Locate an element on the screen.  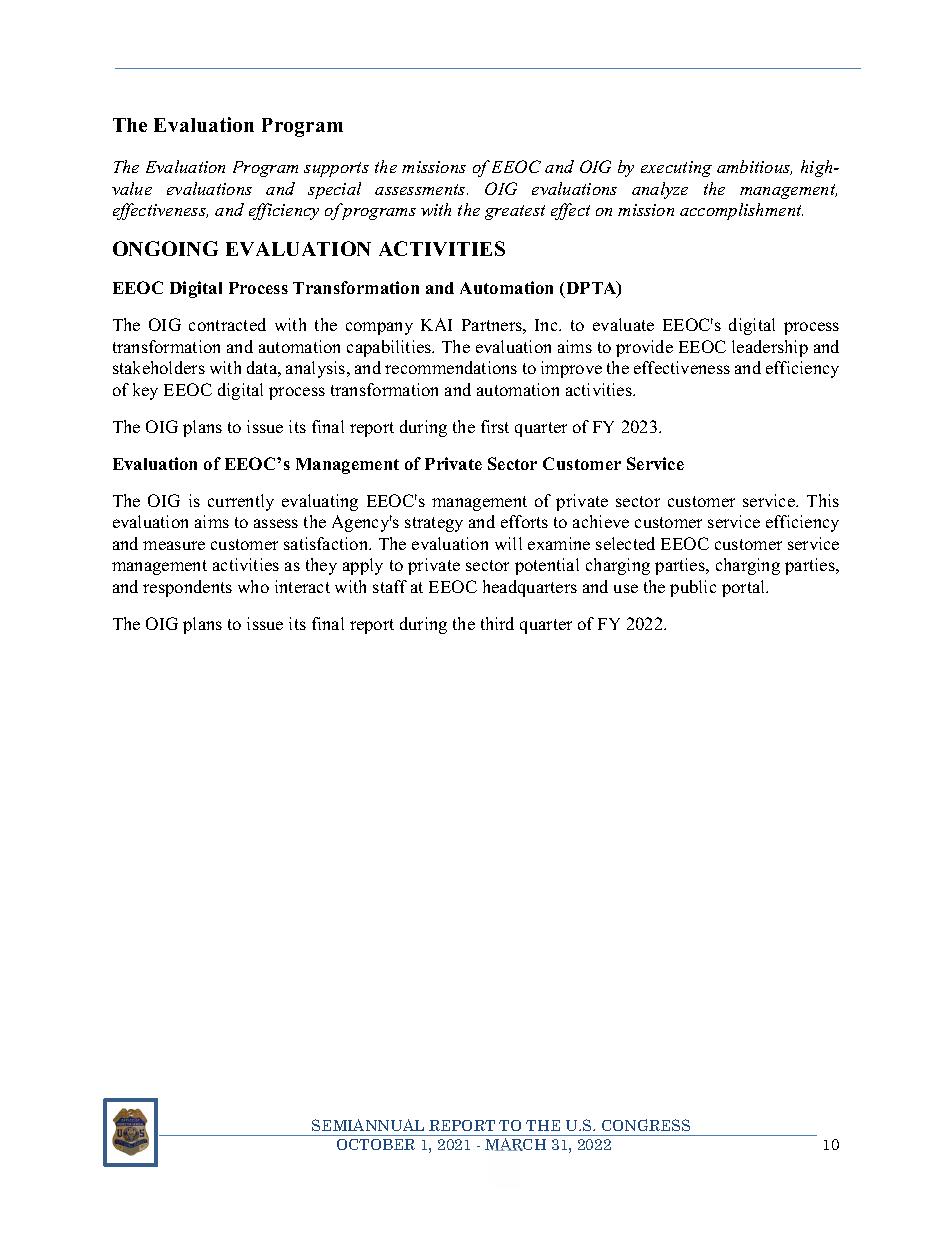
accomplishment is located at coordinates (741, 211).
